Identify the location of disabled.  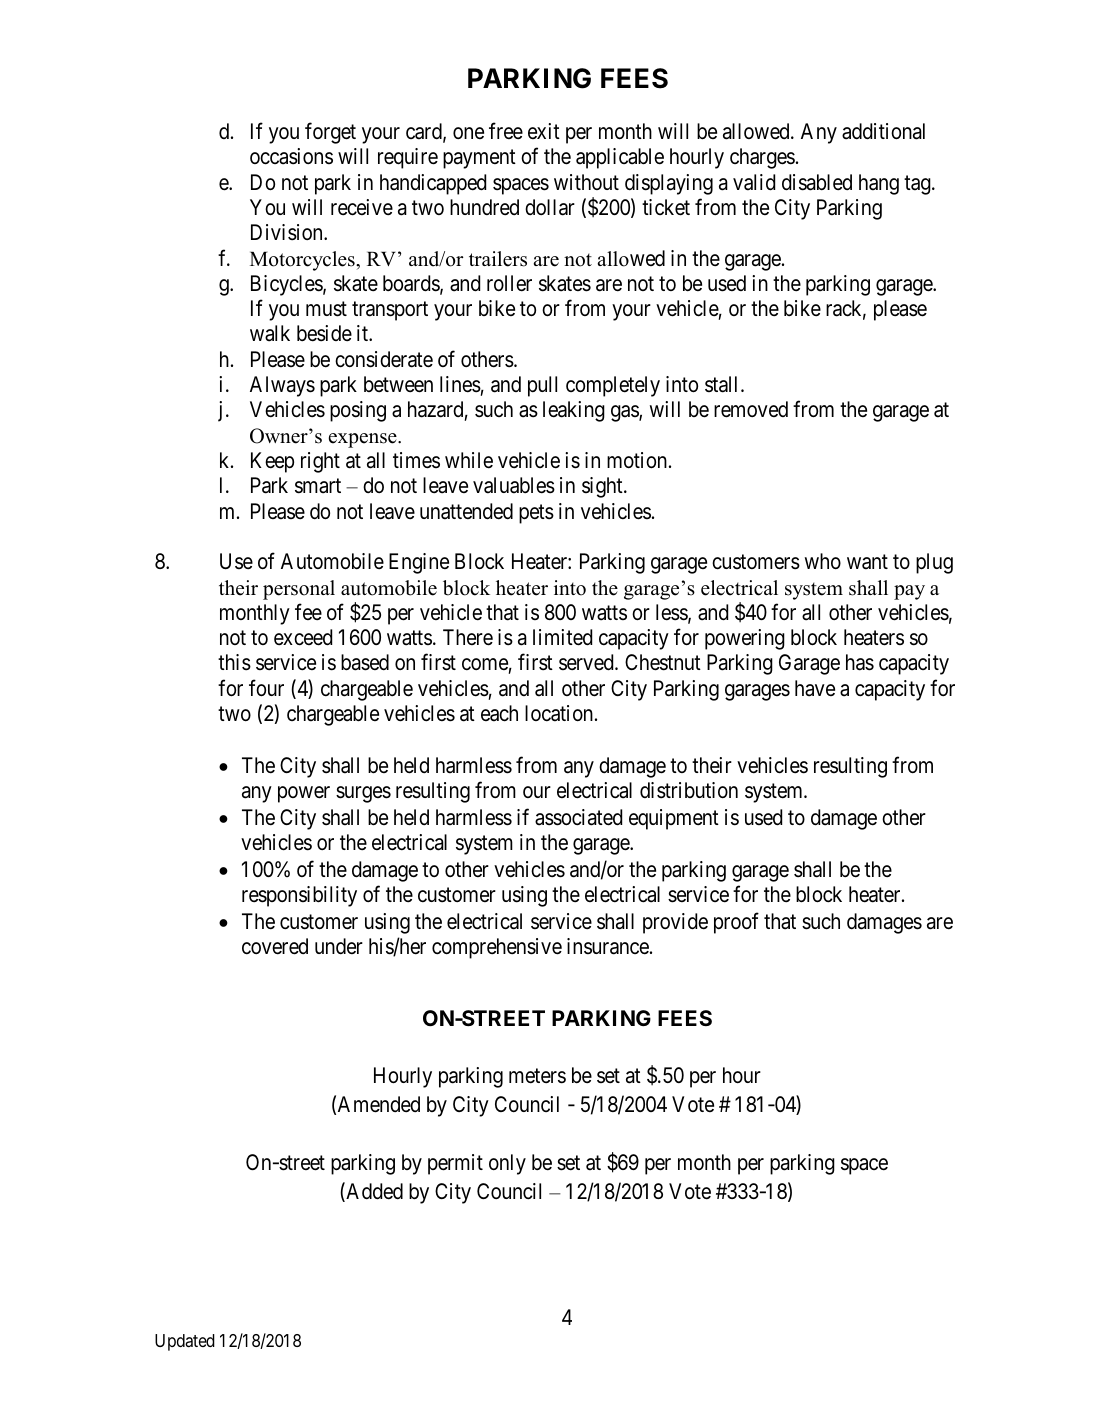
(817, 182).
